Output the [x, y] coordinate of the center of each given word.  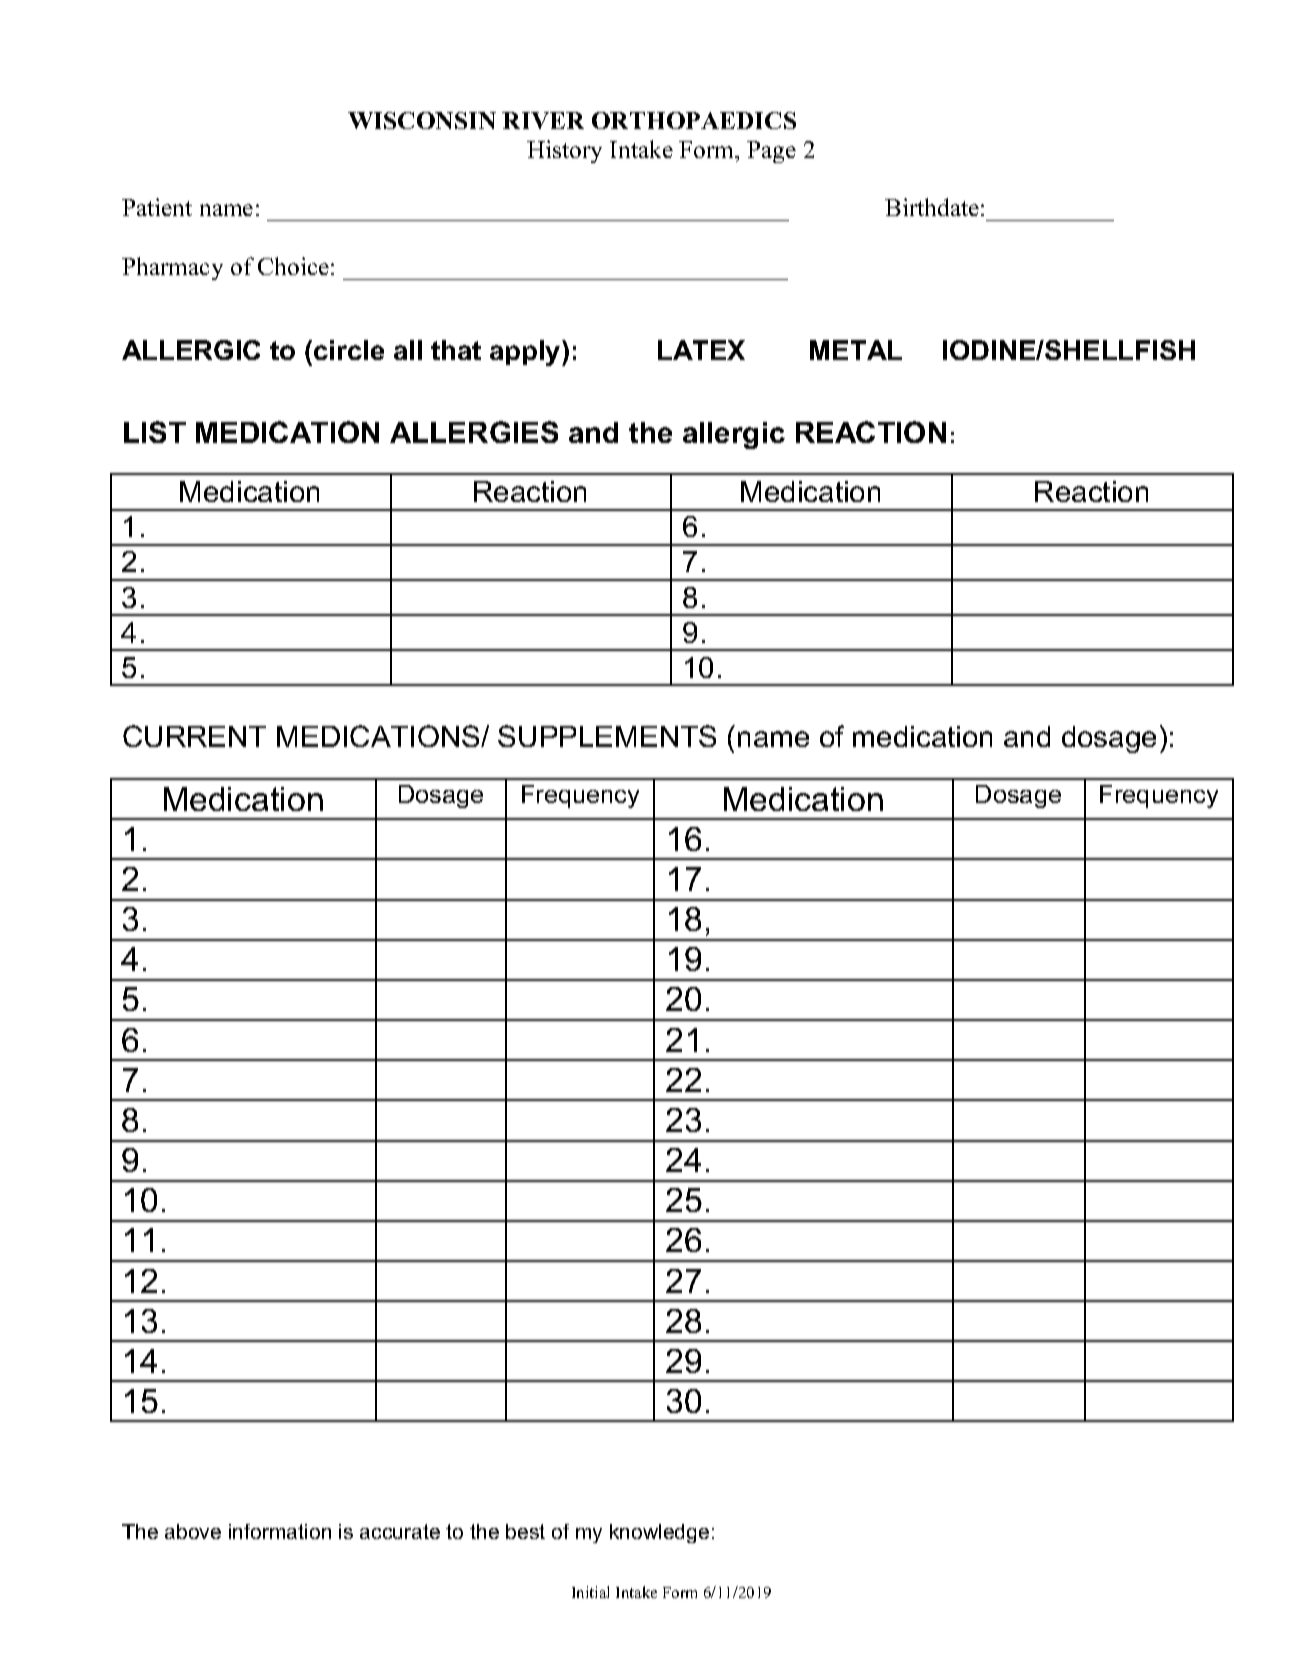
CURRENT [194, 736]
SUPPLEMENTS [607, 736]
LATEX [701, 350]
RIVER [543, 120]
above [193, 1531]
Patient [157, 207]
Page [771, 152]
